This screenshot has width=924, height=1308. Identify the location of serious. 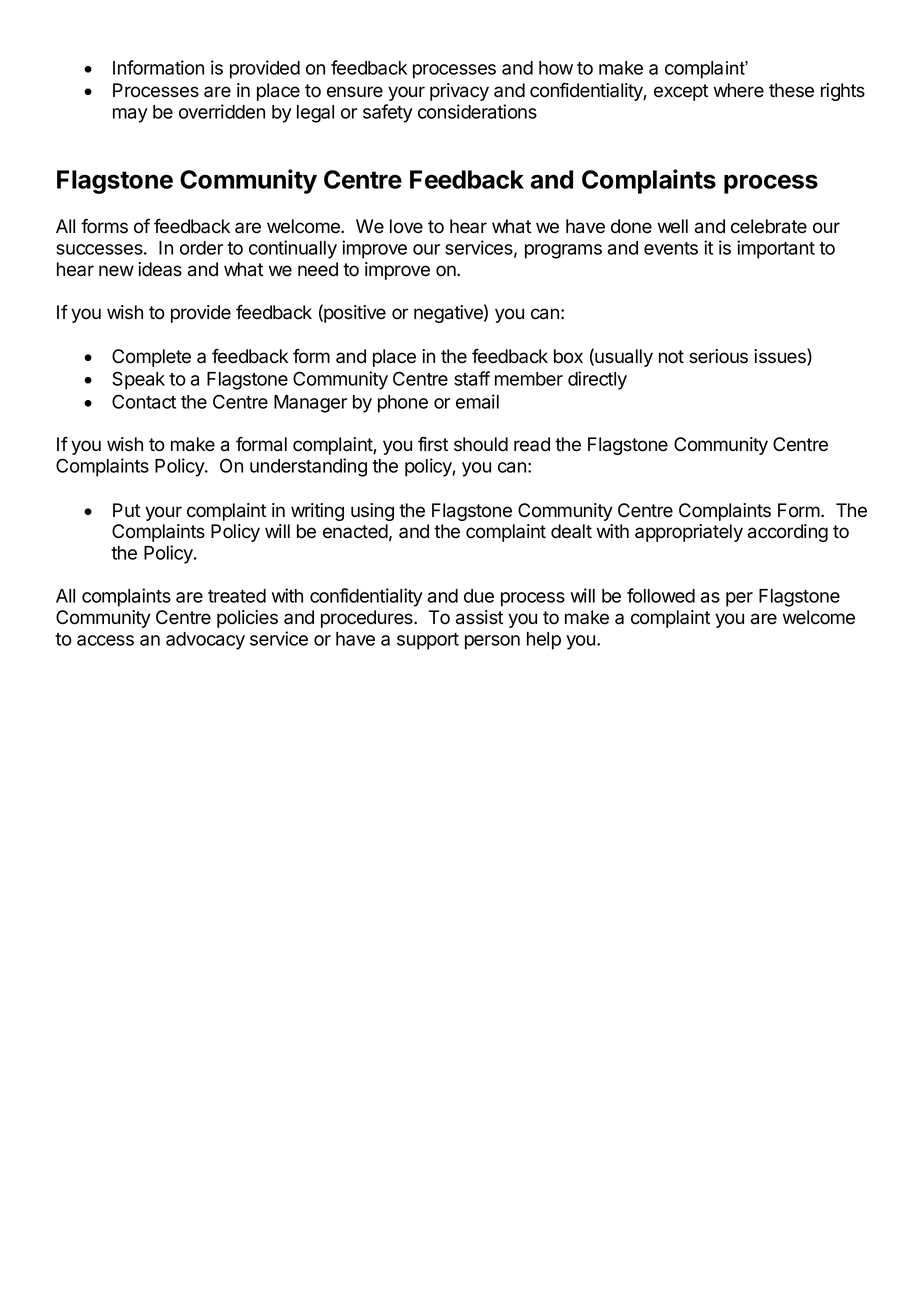
(718, 356).
